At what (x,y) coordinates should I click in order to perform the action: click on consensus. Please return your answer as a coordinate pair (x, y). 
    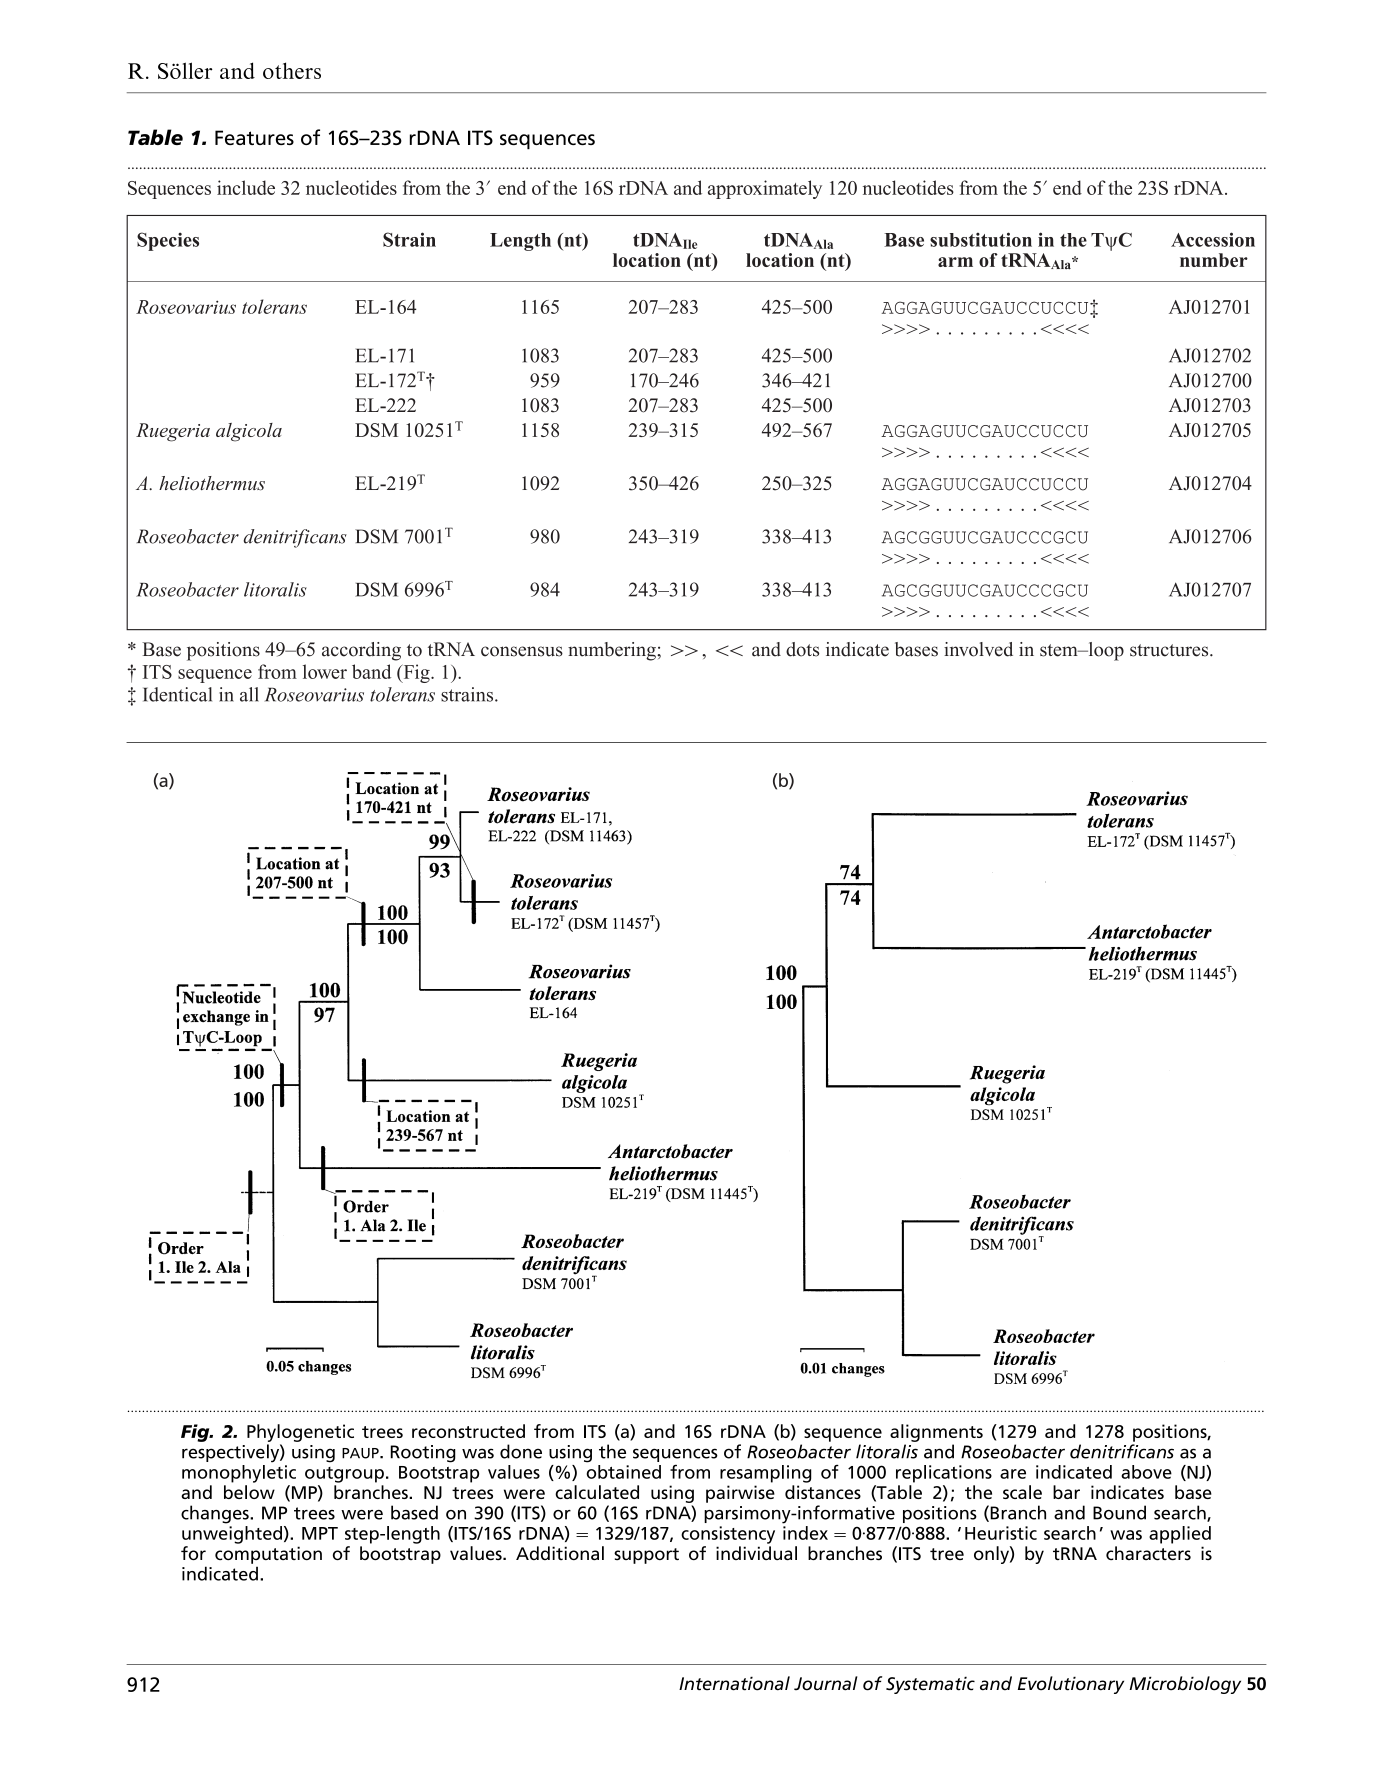
    Looking at the image, I should click on (522, 651).
